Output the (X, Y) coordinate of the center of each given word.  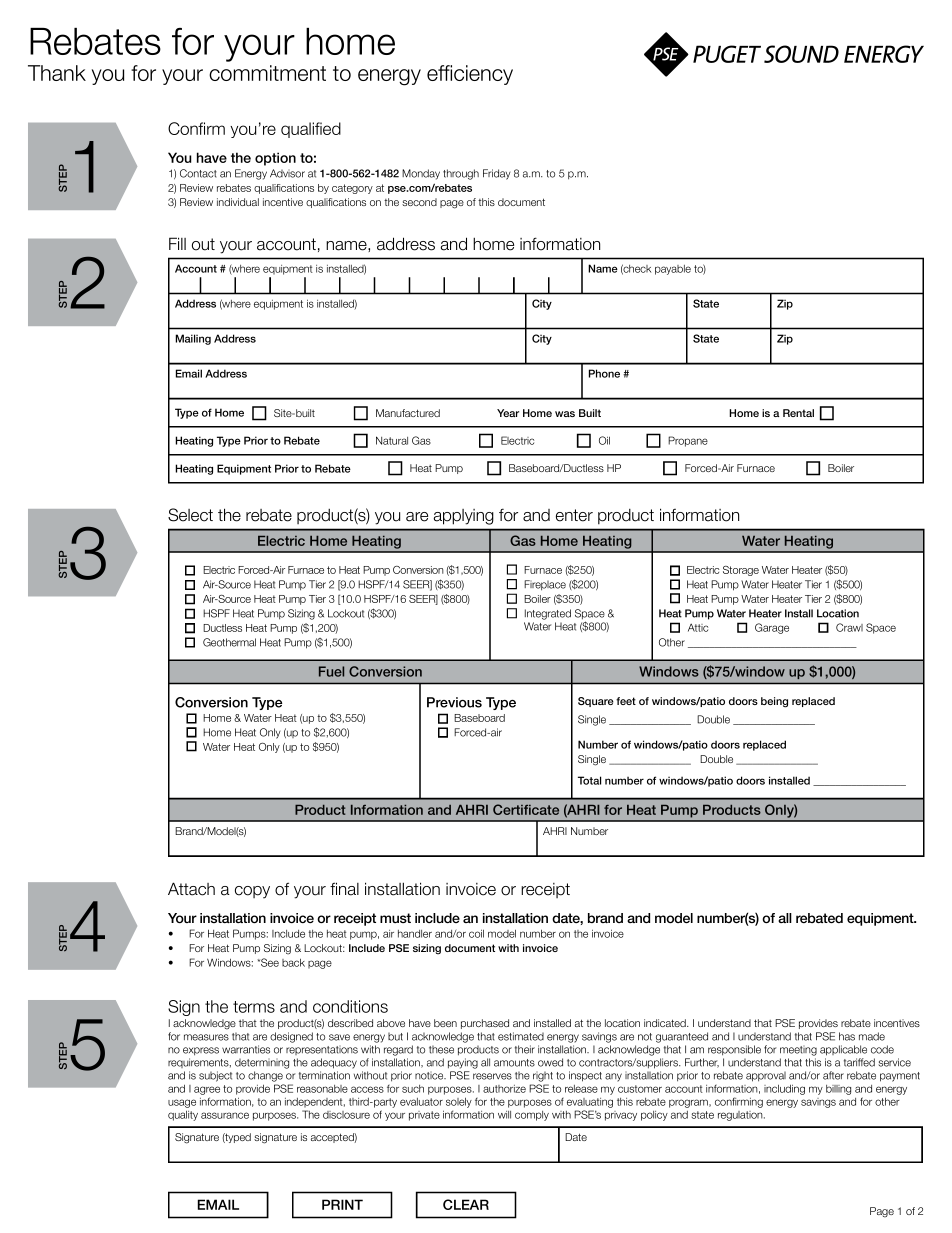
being (774, 702)
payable (673, 270)
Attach (191, 889)
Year (508, 413)
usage (182, 1103)
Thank (57, 73)
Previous (454, 702)
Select (190, 515)
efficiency (470, 75)
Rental (798, 413)
